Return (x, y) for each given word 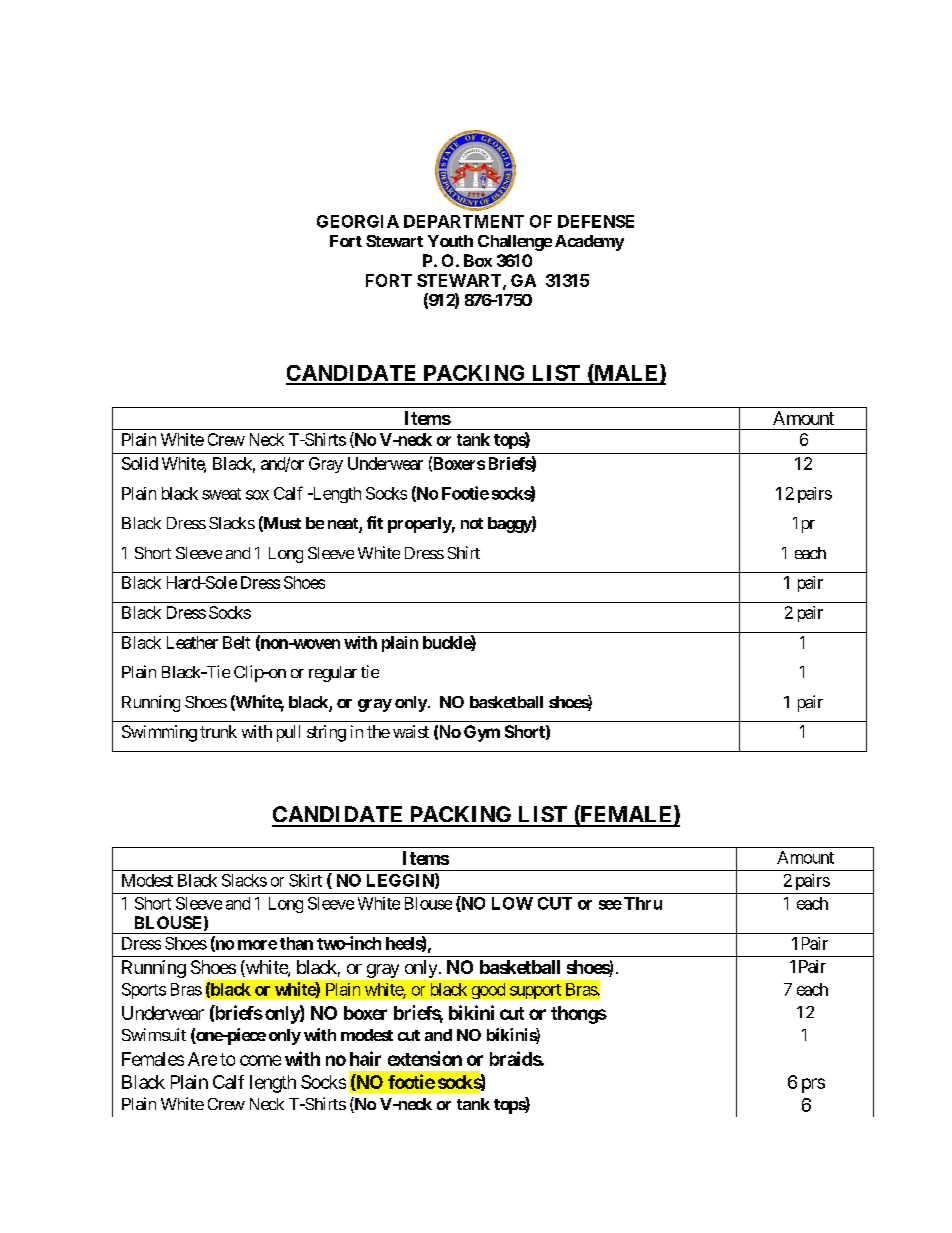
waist (411, 731)
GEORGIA (358, 221)
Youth (450, 241)
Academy (589, 243)
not (472, 523)
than (296, 943)
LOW (512, 903)
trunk (218, 731)
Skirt (305, 880)
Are (202, 1059)
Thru (643, 903)
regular (333, 674)
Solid (140, 463)
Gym (482, 733)
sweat (221, 494)
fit (375, 522)
